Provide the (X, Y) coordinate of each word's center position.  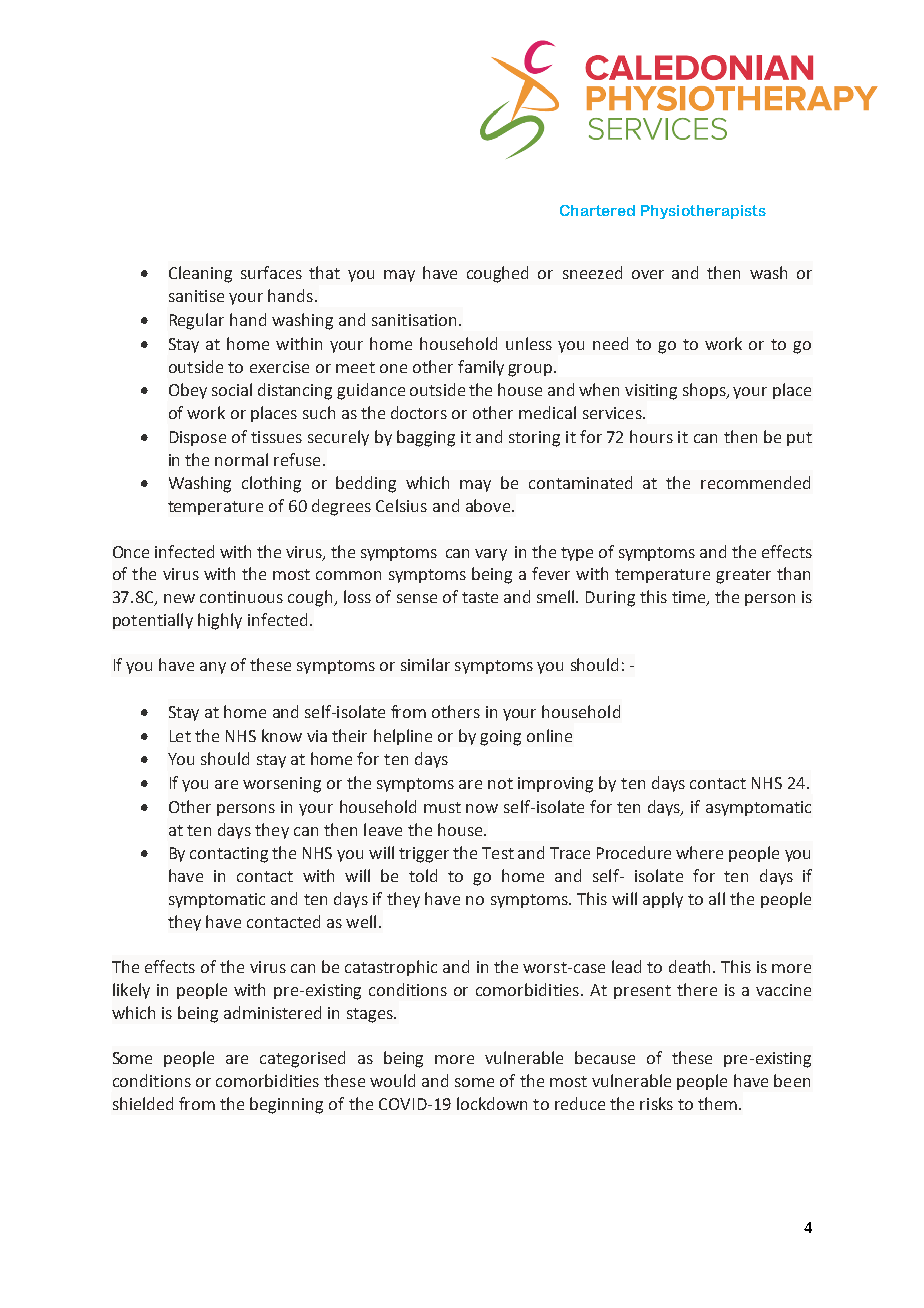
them (717, 1103)
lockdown (492, 1103)
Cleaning (200, 274)
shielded (143, 1103)
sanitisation (414, 320)
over (648, 274)
